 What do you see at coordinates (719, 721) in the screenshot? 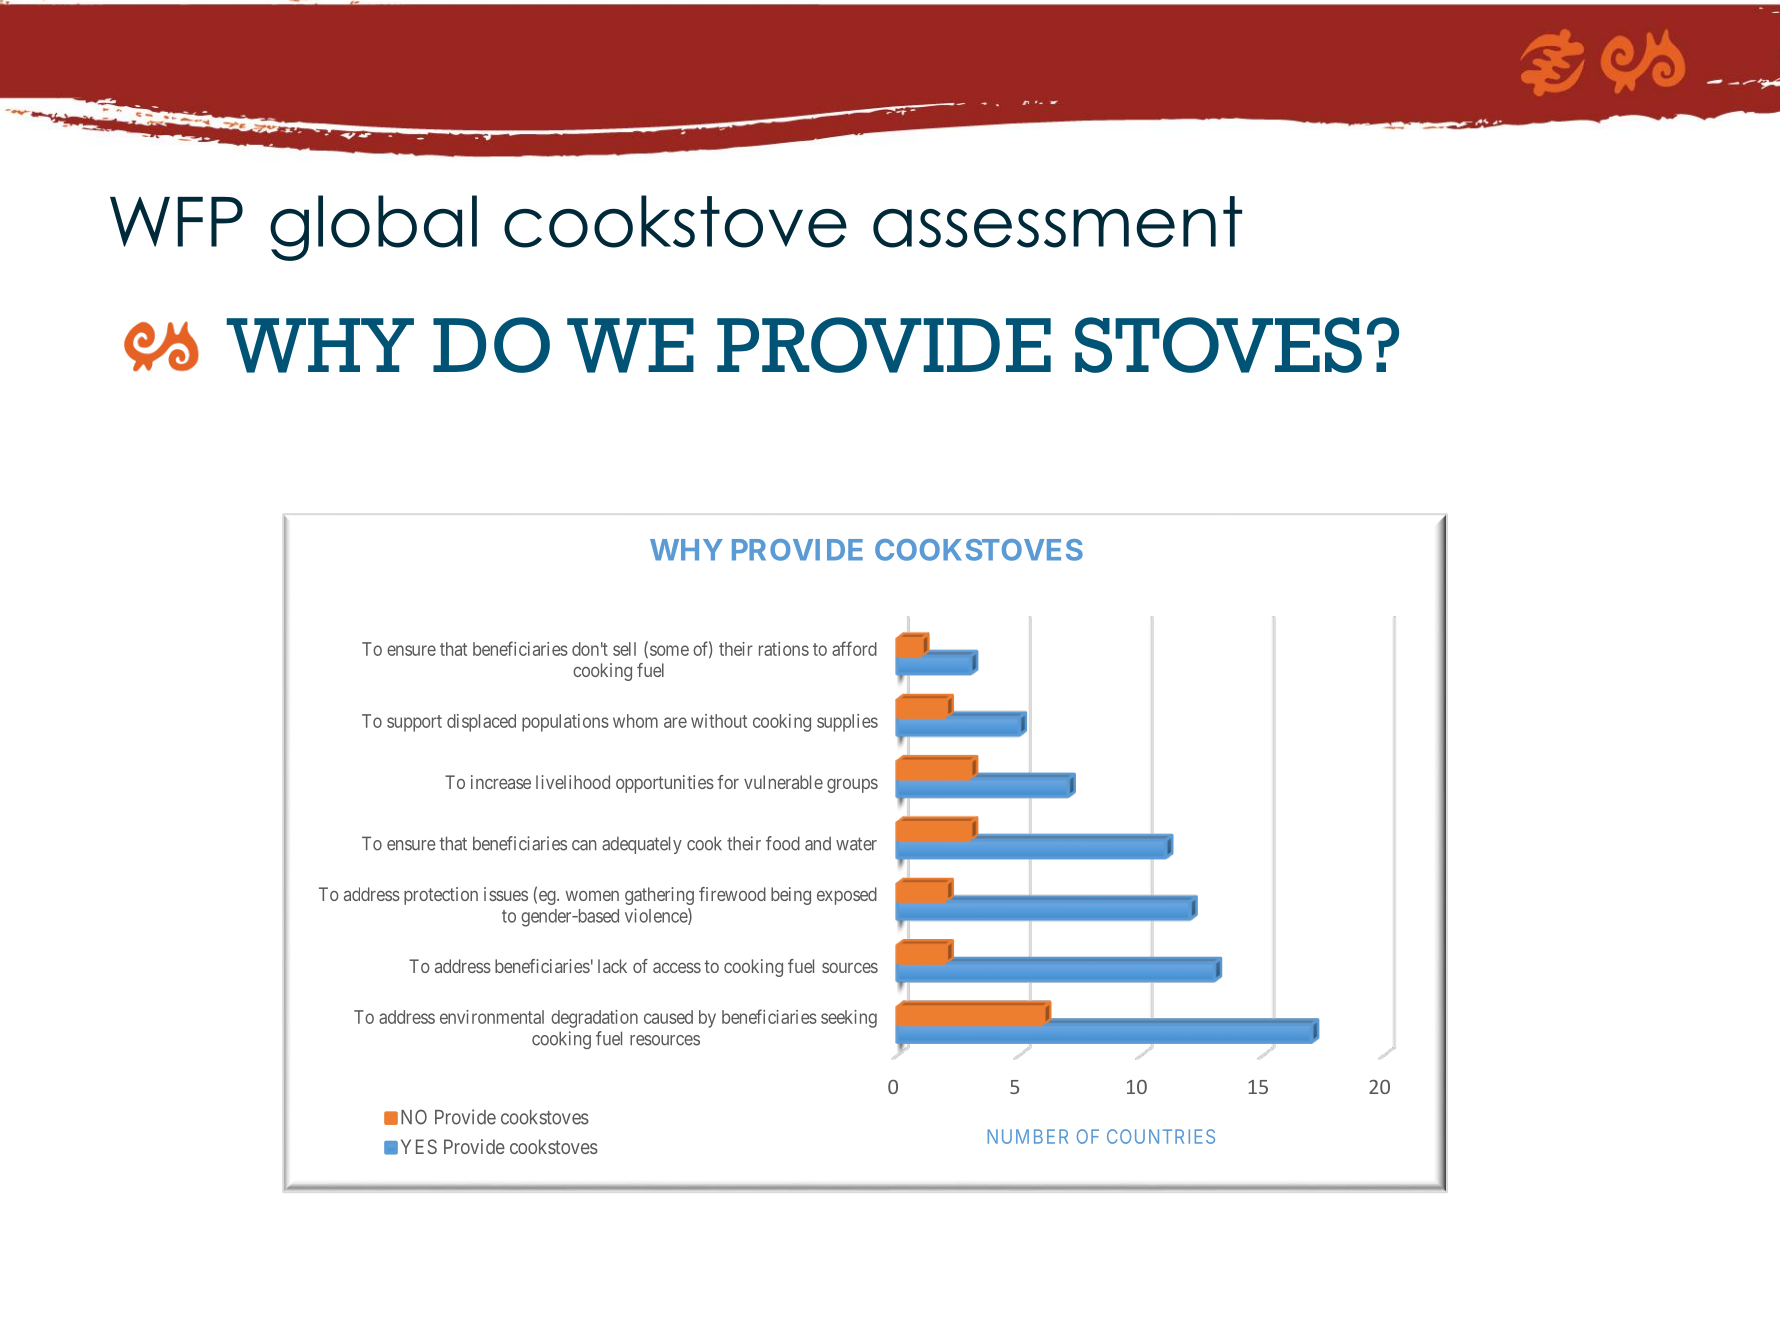
I see `without` at bounding box center [719, 721].
